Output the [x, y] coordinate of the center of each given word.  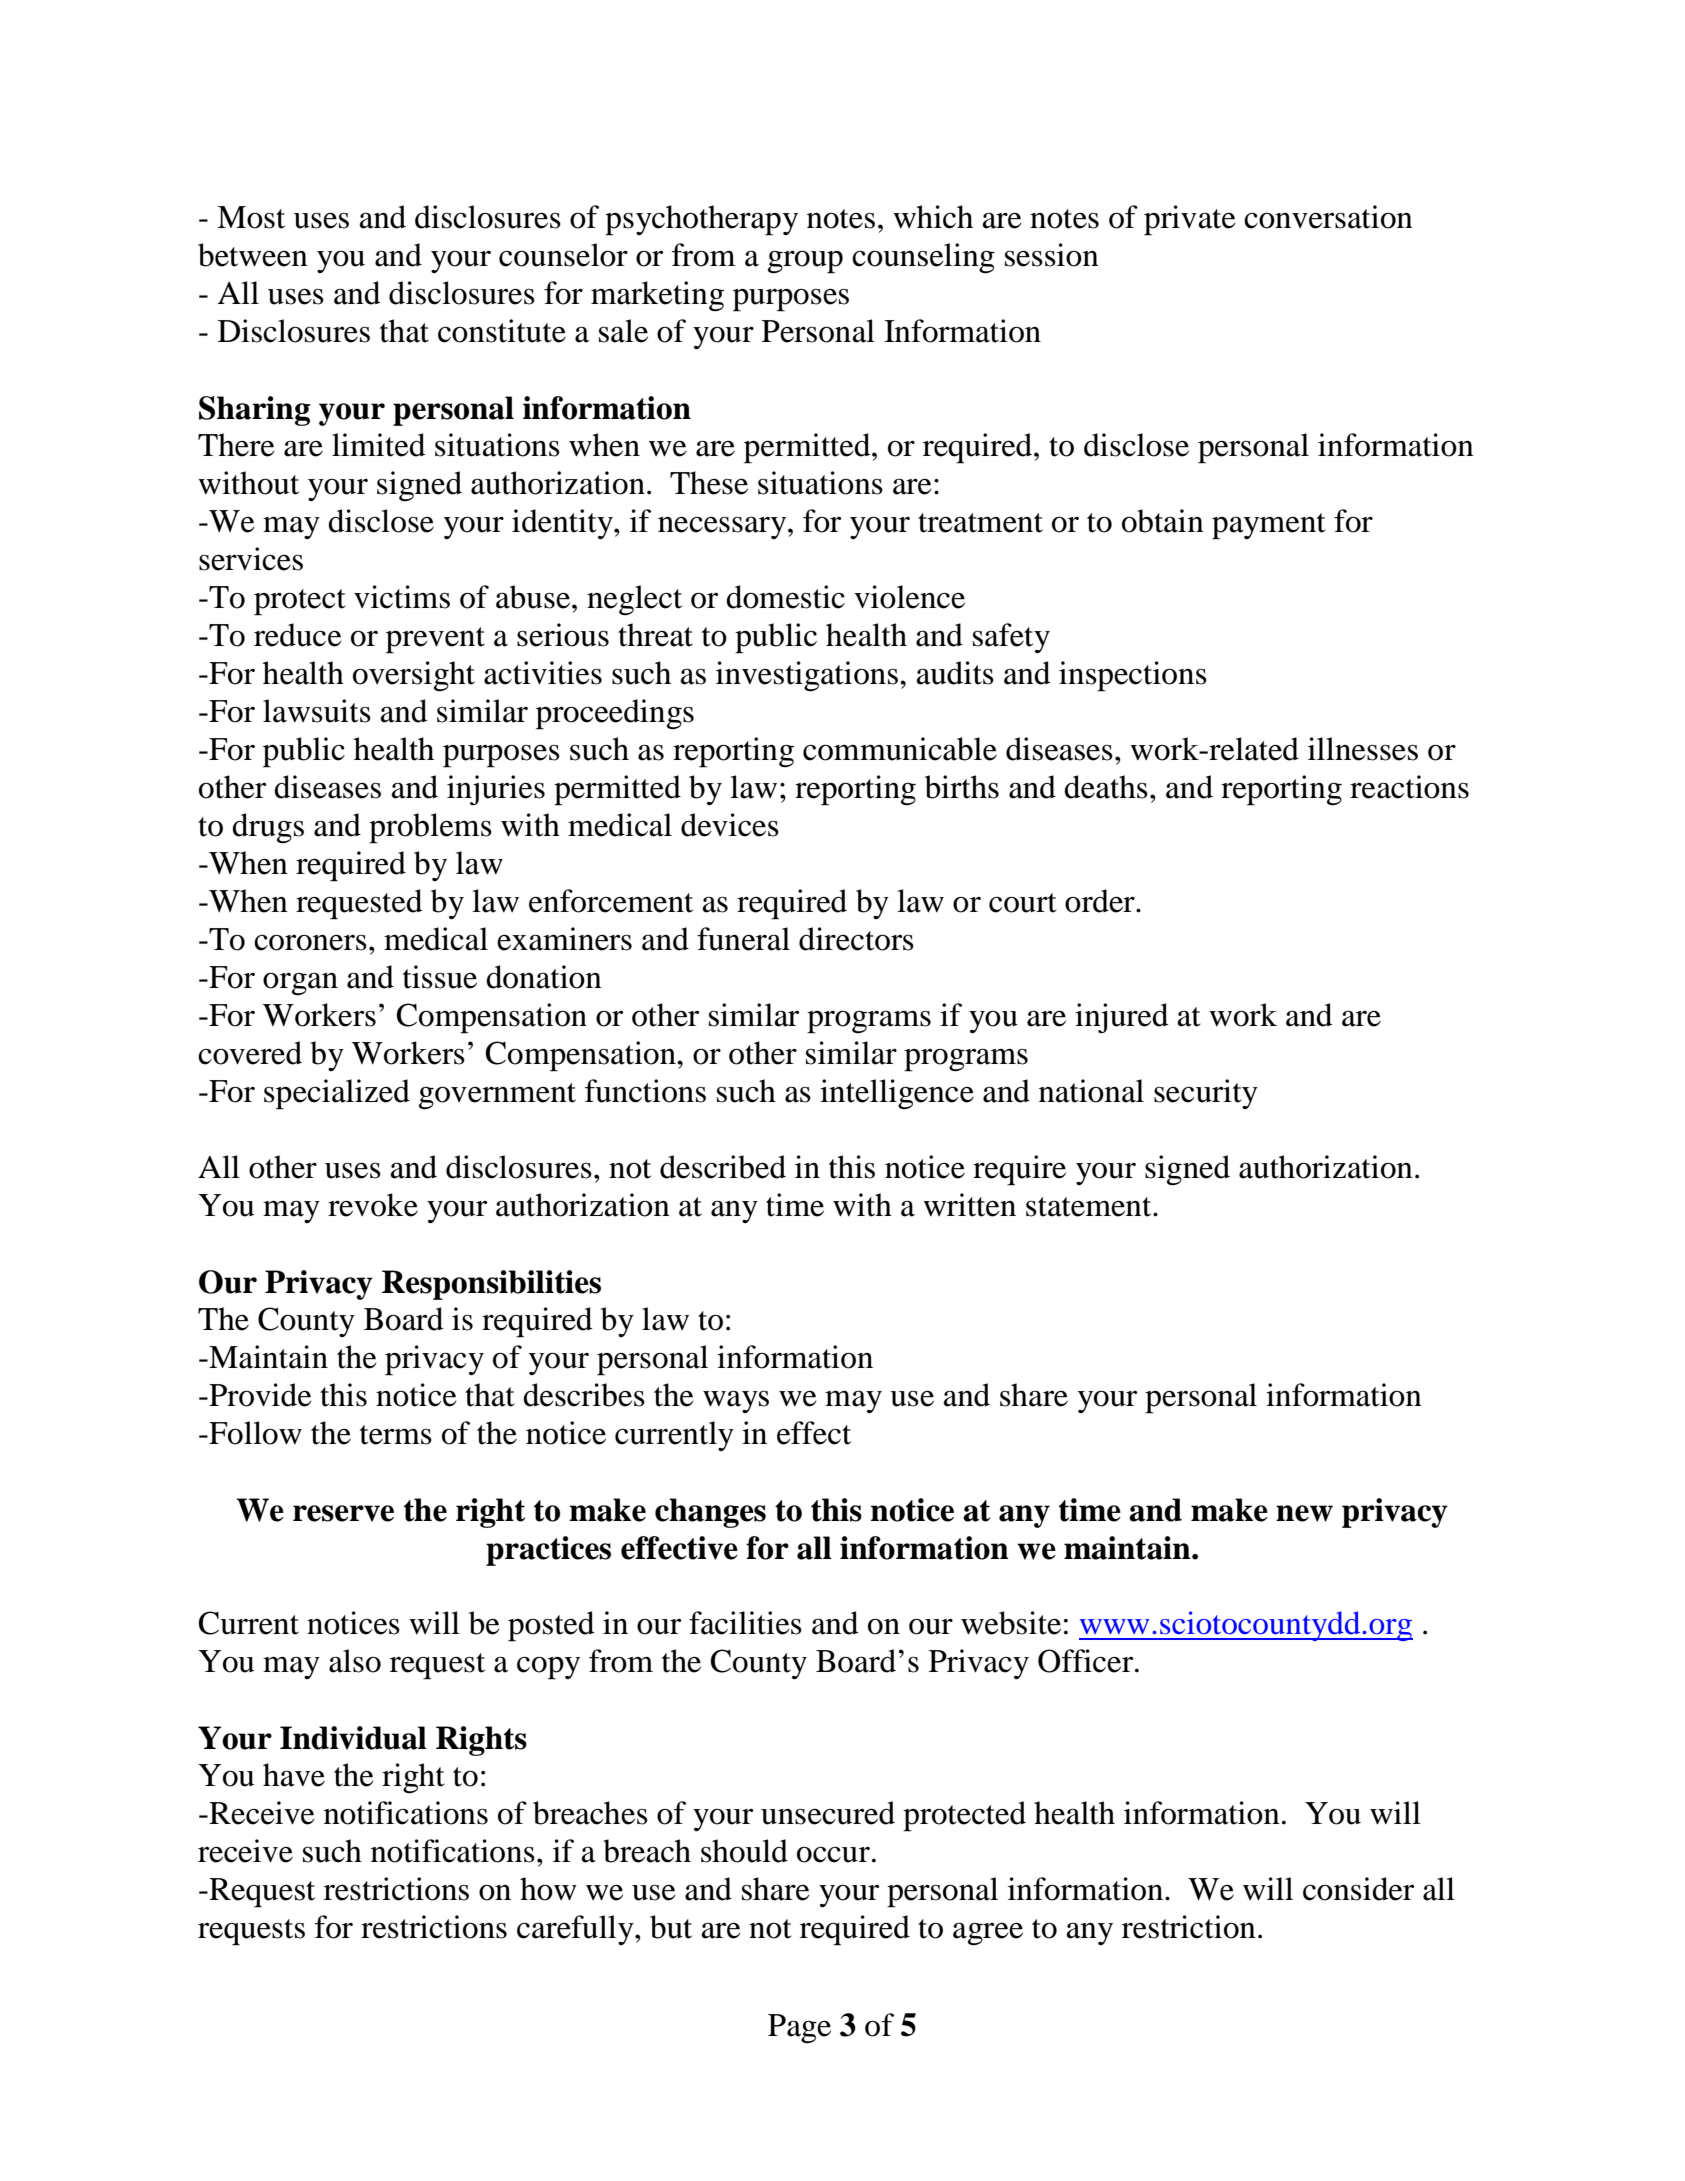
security [1206, 1094]
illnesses [1363, 749]
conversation [1328, 217]
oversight [414, 676]
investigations [807, 676]
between [253, 255]
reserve [343, 1513]
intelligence [897, 1094]
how [548, 1889]
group [805, 262]
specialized [337, 1094]
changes [710, 1513]
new [1304, 1513]
